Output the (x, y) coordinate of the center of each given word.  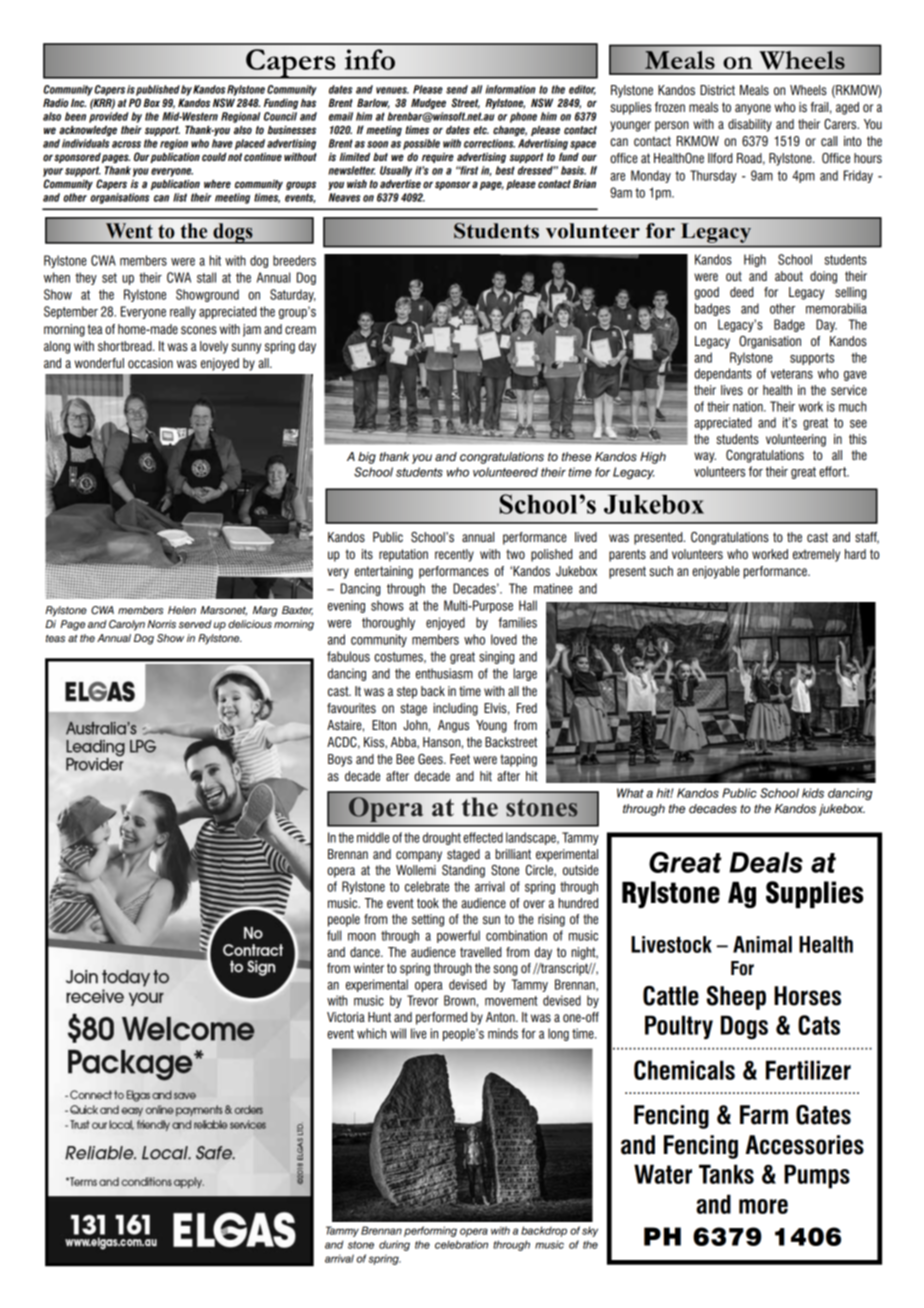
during (394, 1245)
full (334, 935)
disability (750, 125)
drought (442, 838)
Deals (766, 862)
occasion (150, 363)
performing (430, 1231)
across (126, 144)
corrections (489, 143)
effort (834, 471)
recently (454, 555)
